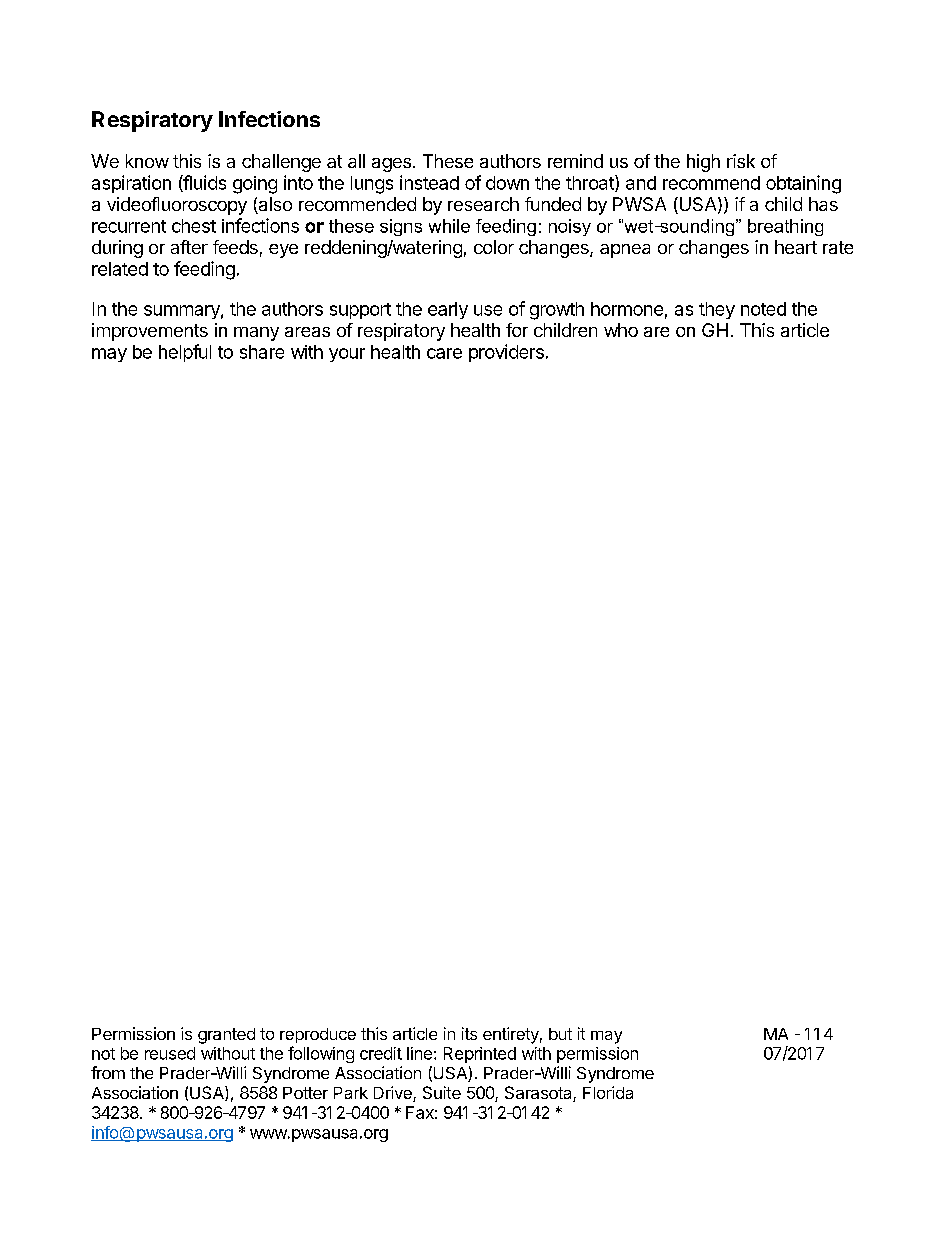 The image size is (952, 1233). What do you see at coordinates (444, 353) in the screenshot?
I see `care` at bounding box center [444, 353].
